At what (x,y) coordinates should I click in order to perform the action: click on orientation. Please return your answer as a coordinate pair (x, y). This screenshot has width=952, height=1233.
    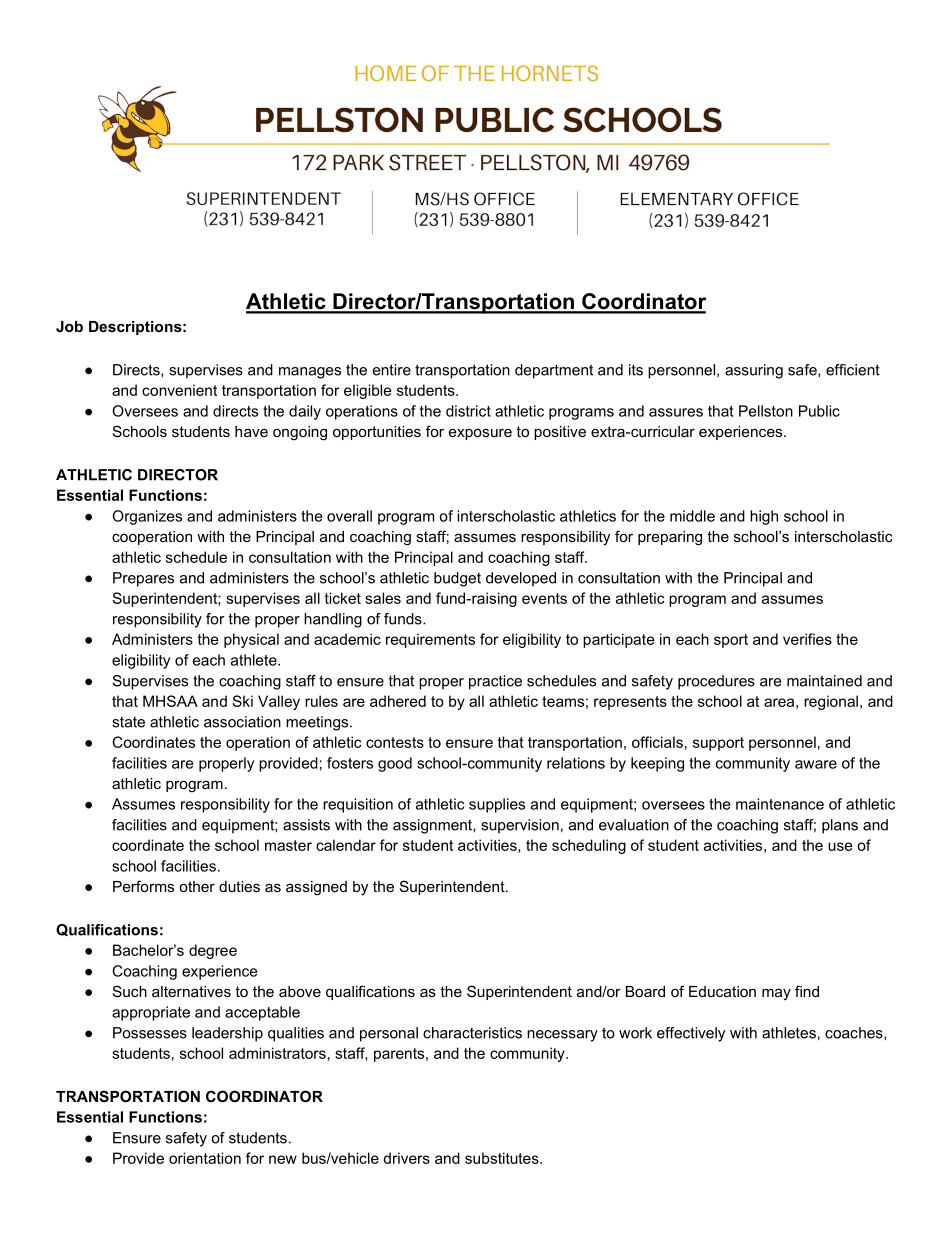
    Looking at the image, I should click on (205, 1158).
